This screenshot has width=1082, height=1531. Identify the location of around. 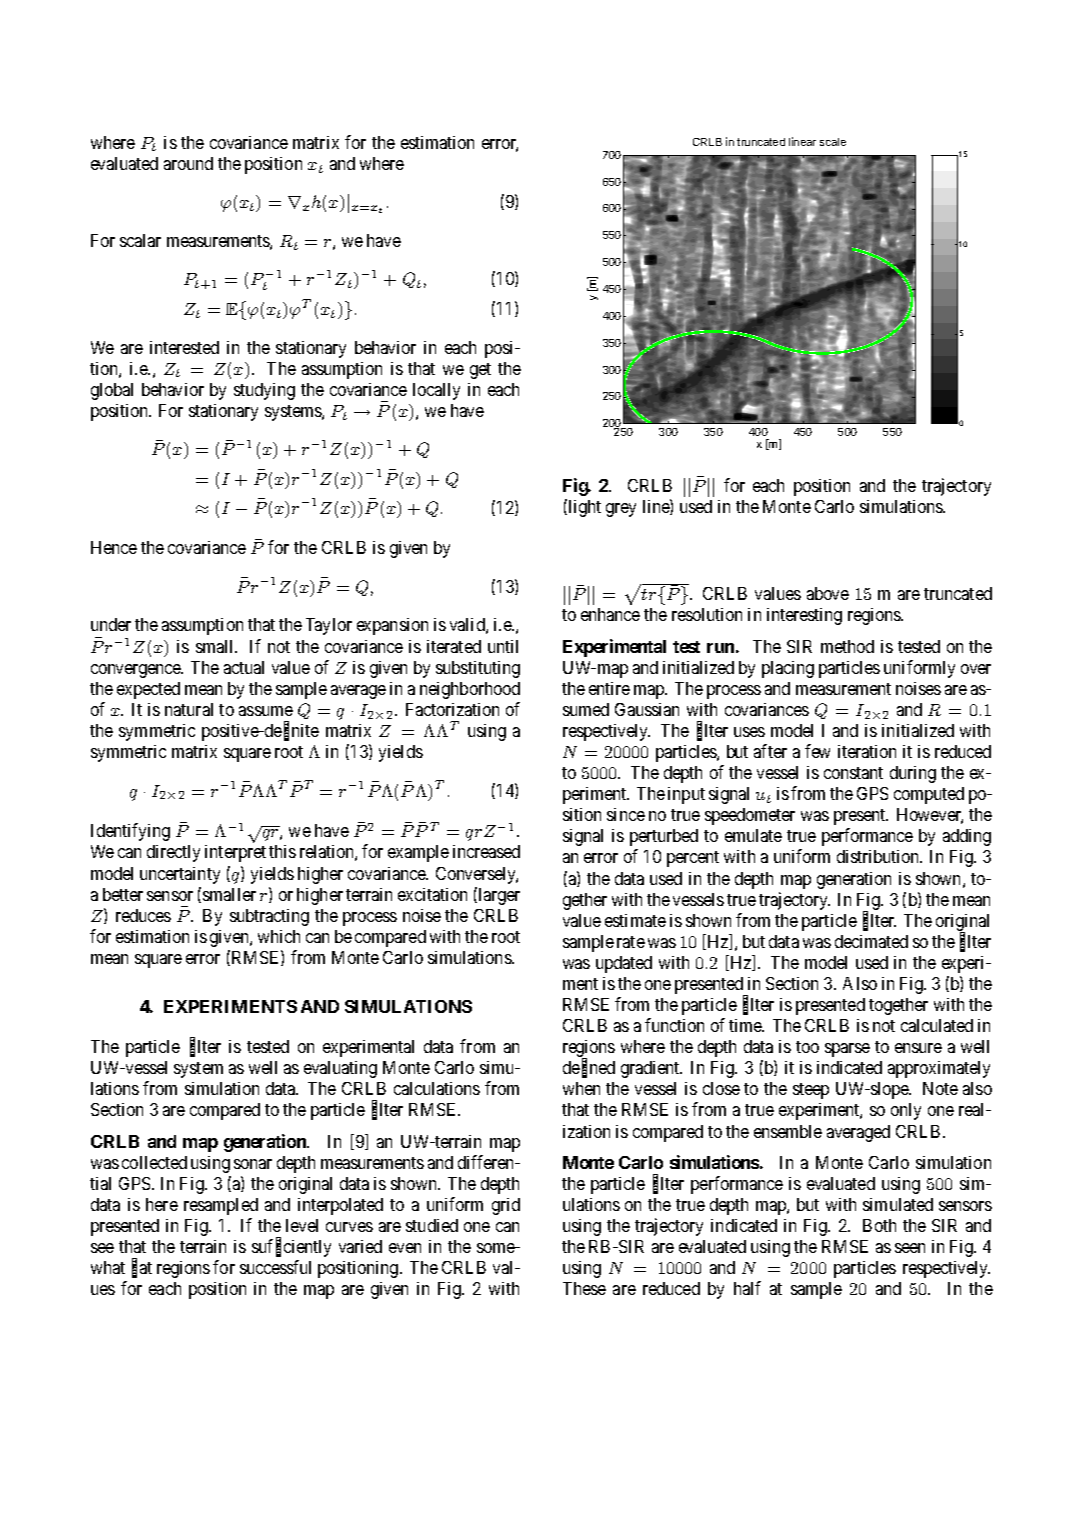
(188, 163).
